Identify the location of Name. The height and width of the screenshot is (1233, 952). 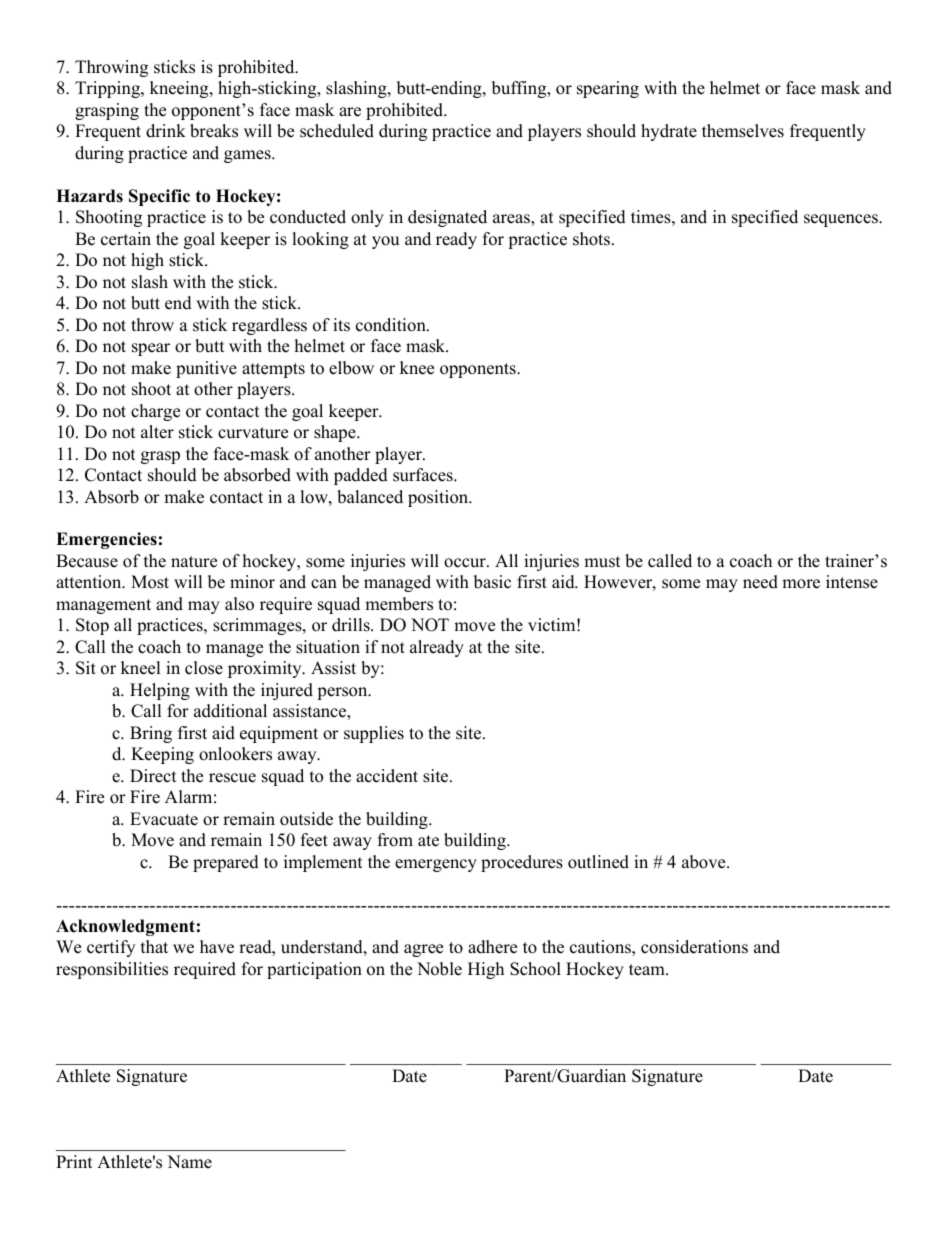
(189, 1162).
